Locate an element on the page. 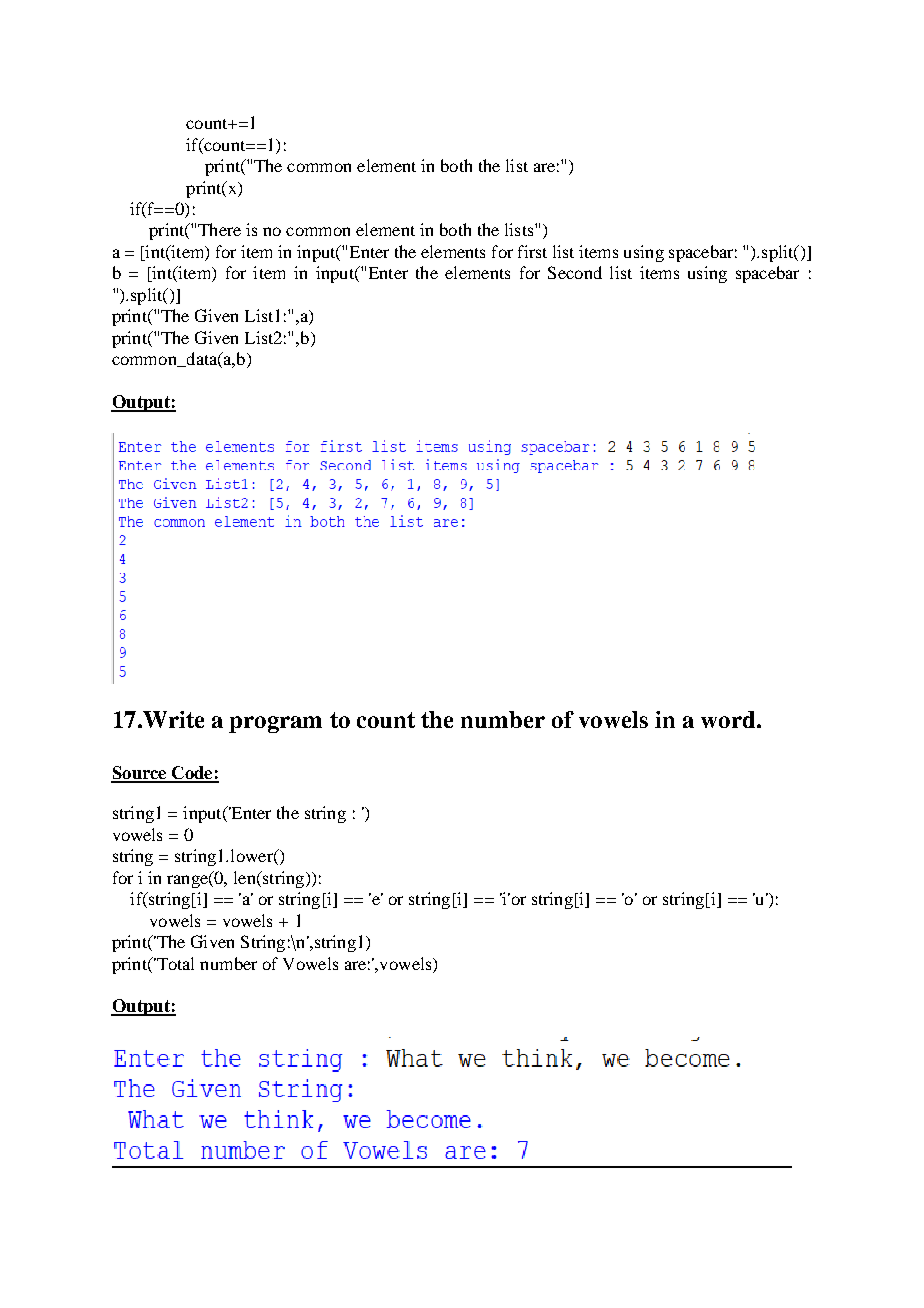 Image resolution: width=924 pixels, height=1308 pixels. first is located at coordinates (532, 251).
